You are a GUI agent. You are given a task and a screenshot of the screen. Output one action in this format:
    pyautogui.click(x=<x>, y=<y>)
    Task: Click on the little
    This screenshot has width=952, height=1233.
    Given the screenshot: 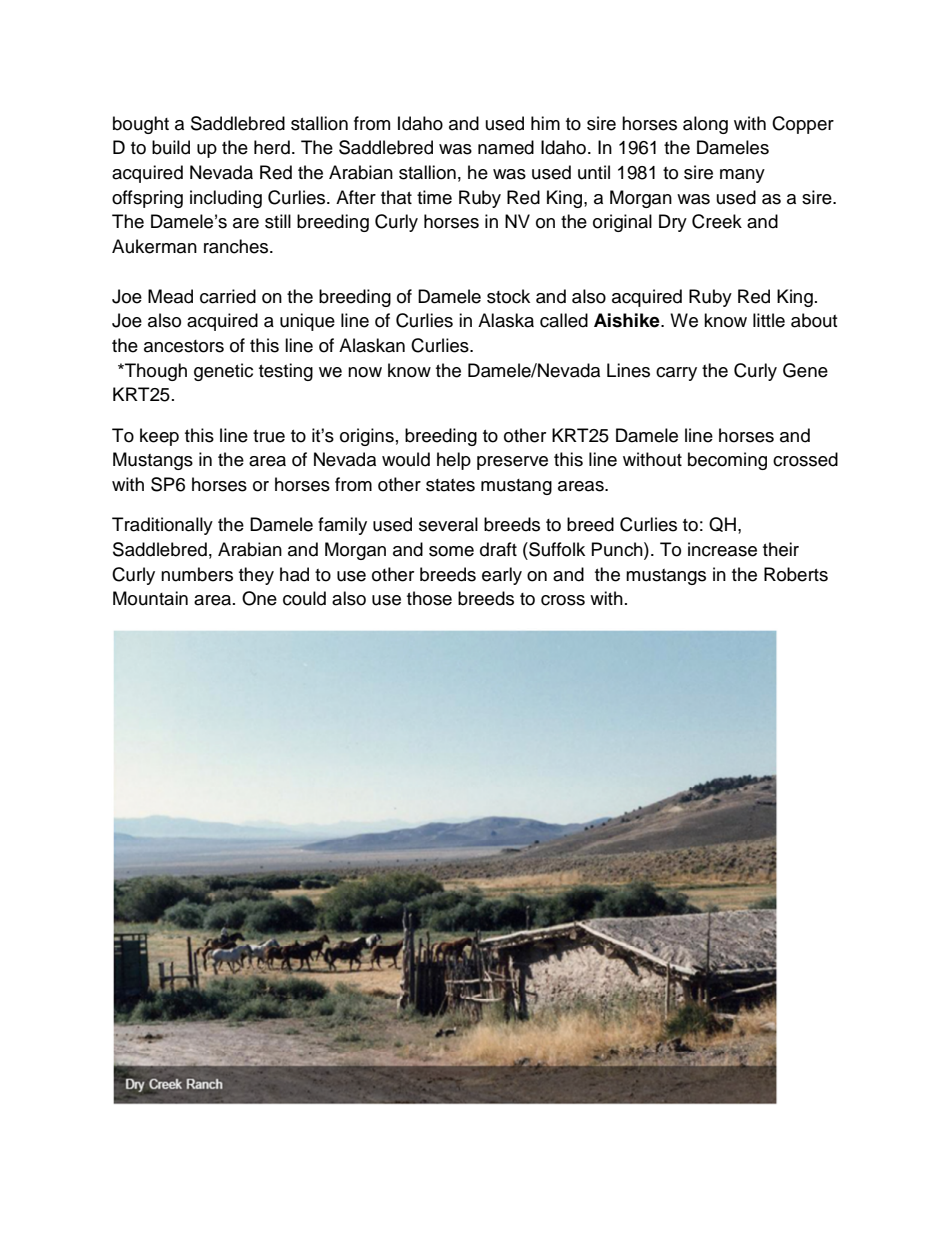 What is the action you would take?
    pyautogui.click(x=769, y=320)
